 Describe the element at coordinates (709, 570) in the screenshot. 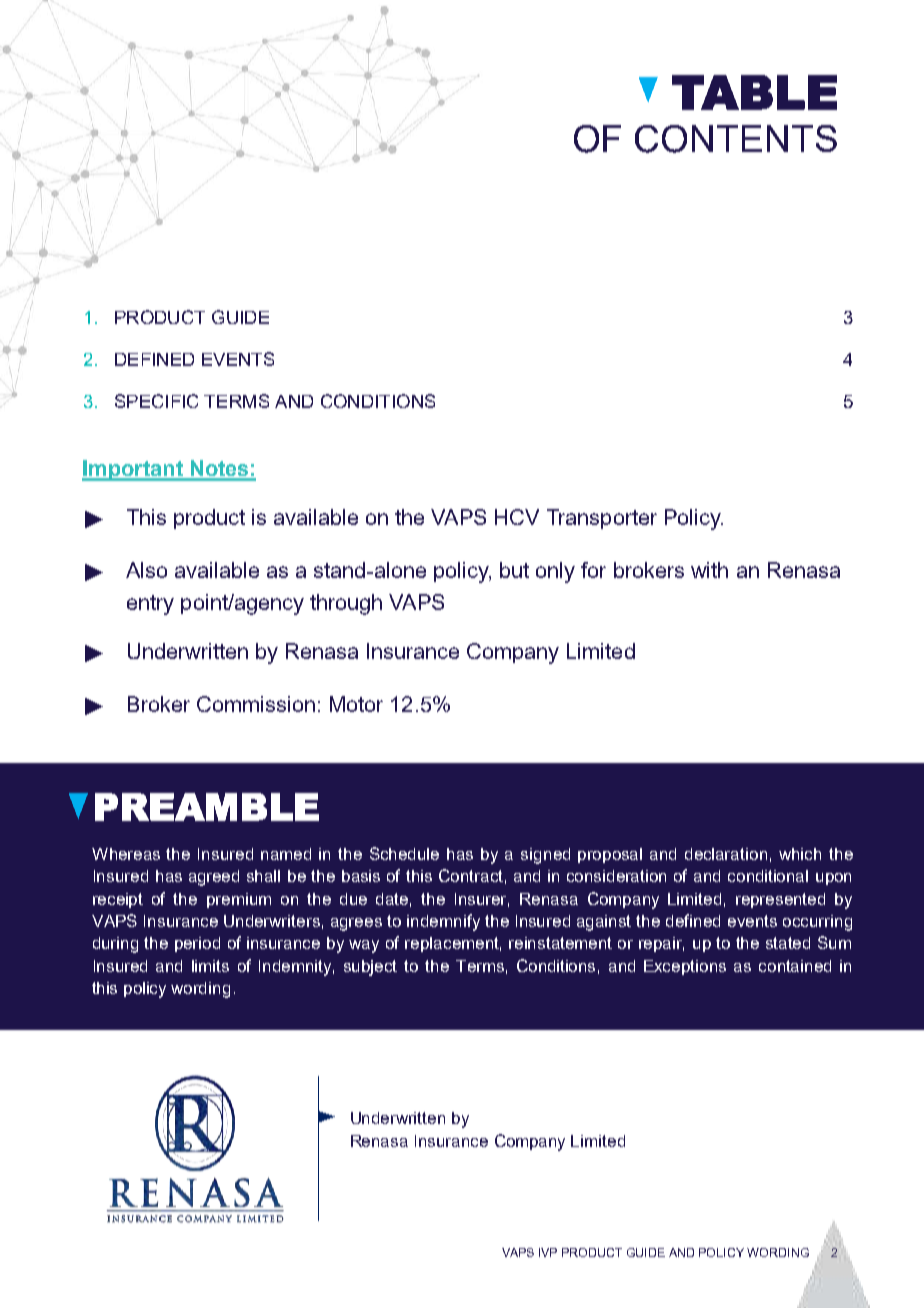

I see `with` at that location.
